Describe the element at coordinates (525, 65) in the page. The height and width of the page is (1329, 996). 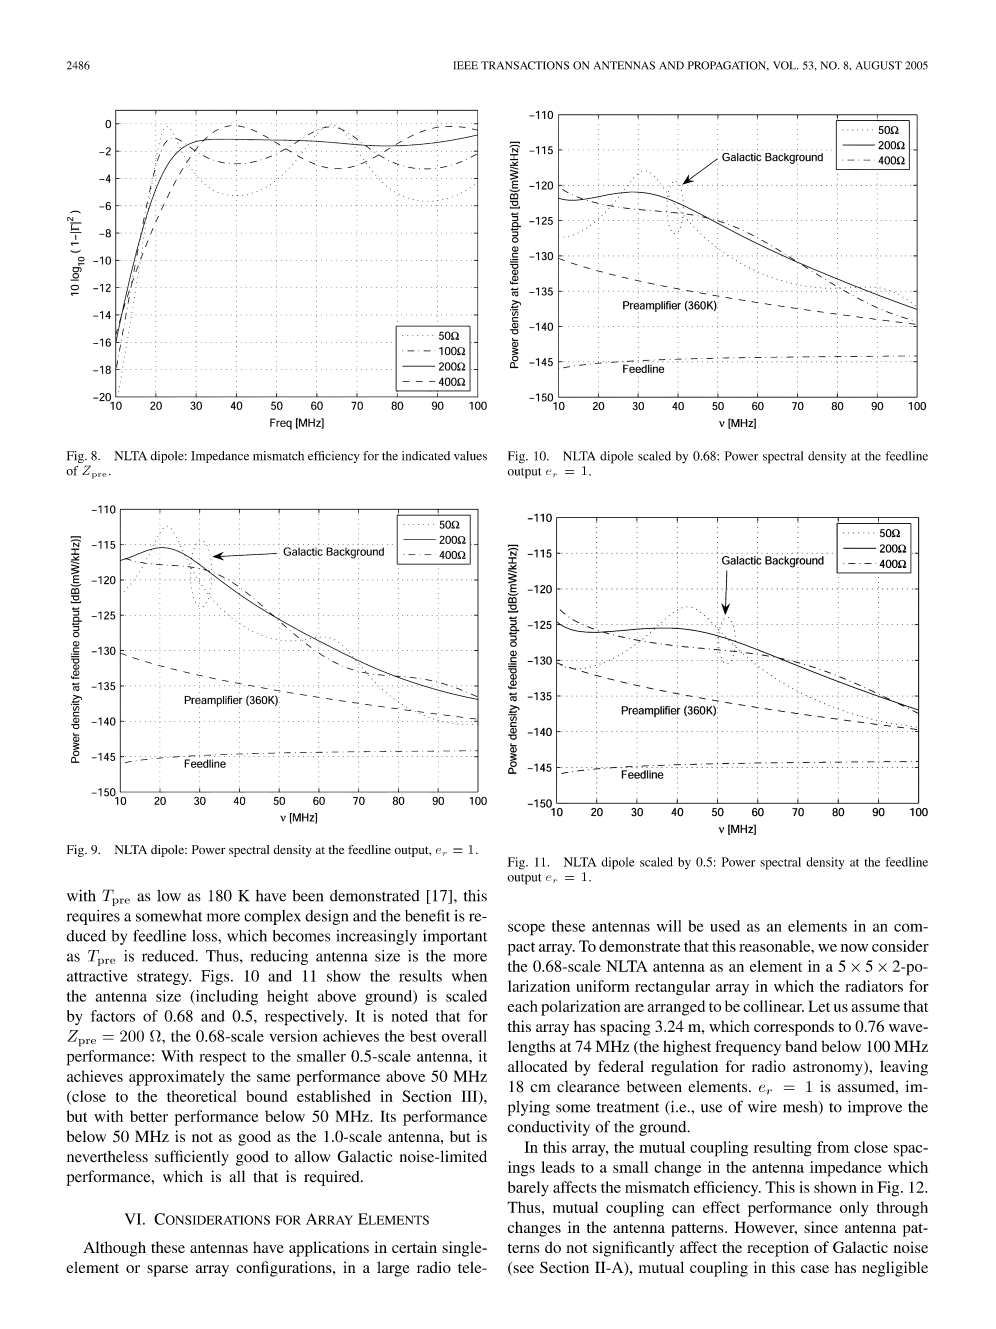
I see `TRANSACTIONS` at that location.
